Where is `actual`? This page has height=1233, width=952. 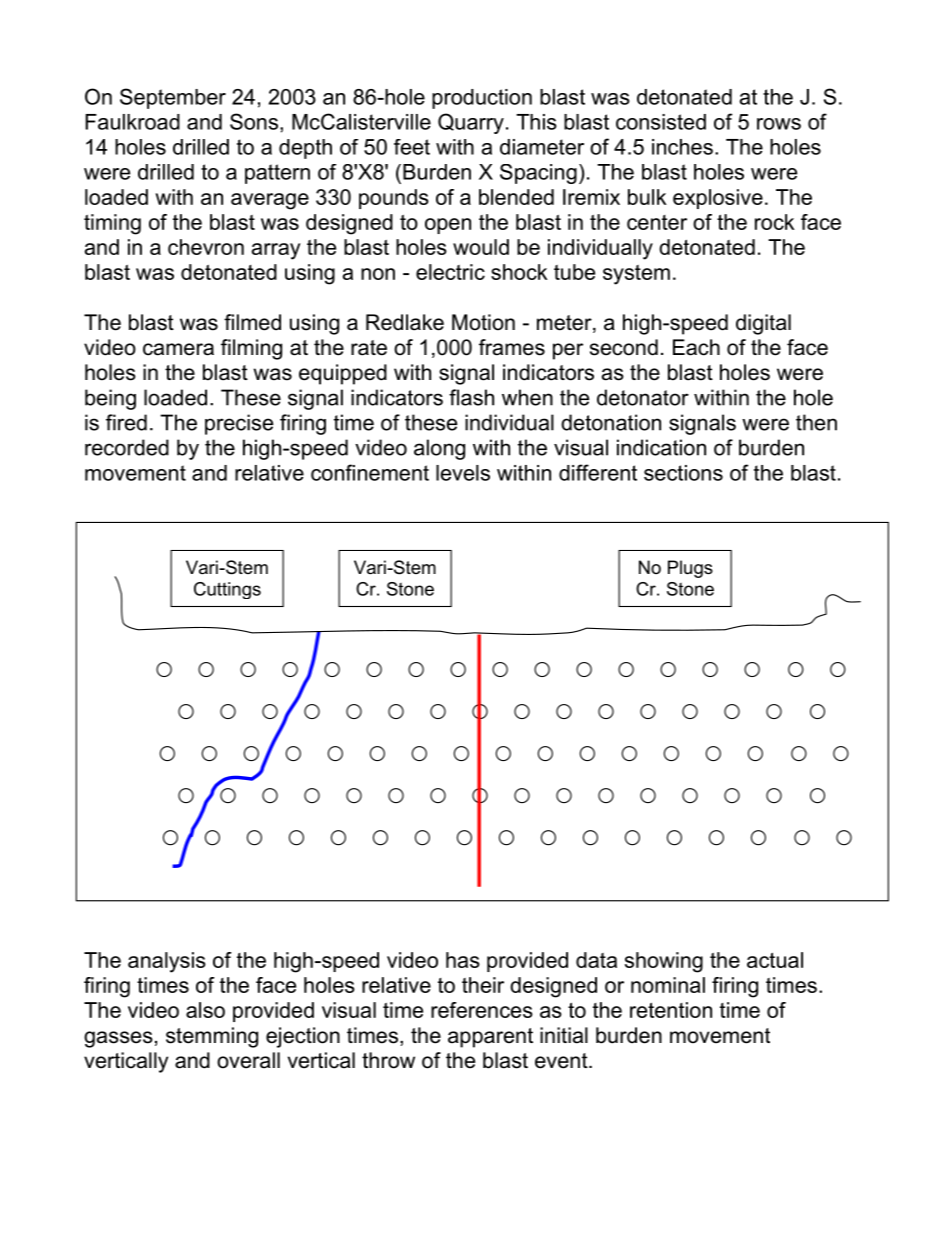
actual is located at coordinates (775, 960).
